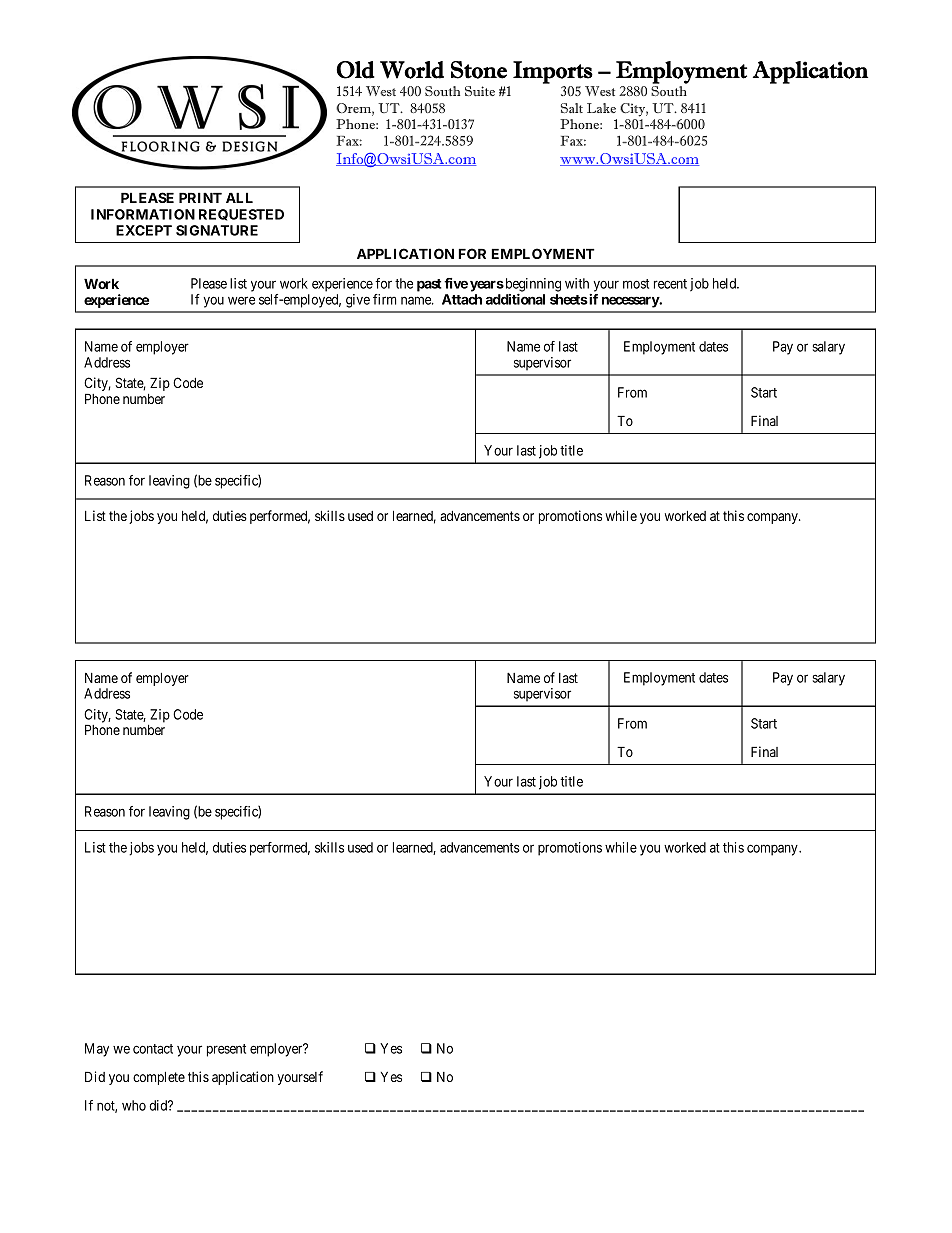 Image resolution: width=952 pixels, height=1233 pixels. What do you see at coordinates (200, 197) in the document?
I see `PRINT` at bounding box center [200, 197].
